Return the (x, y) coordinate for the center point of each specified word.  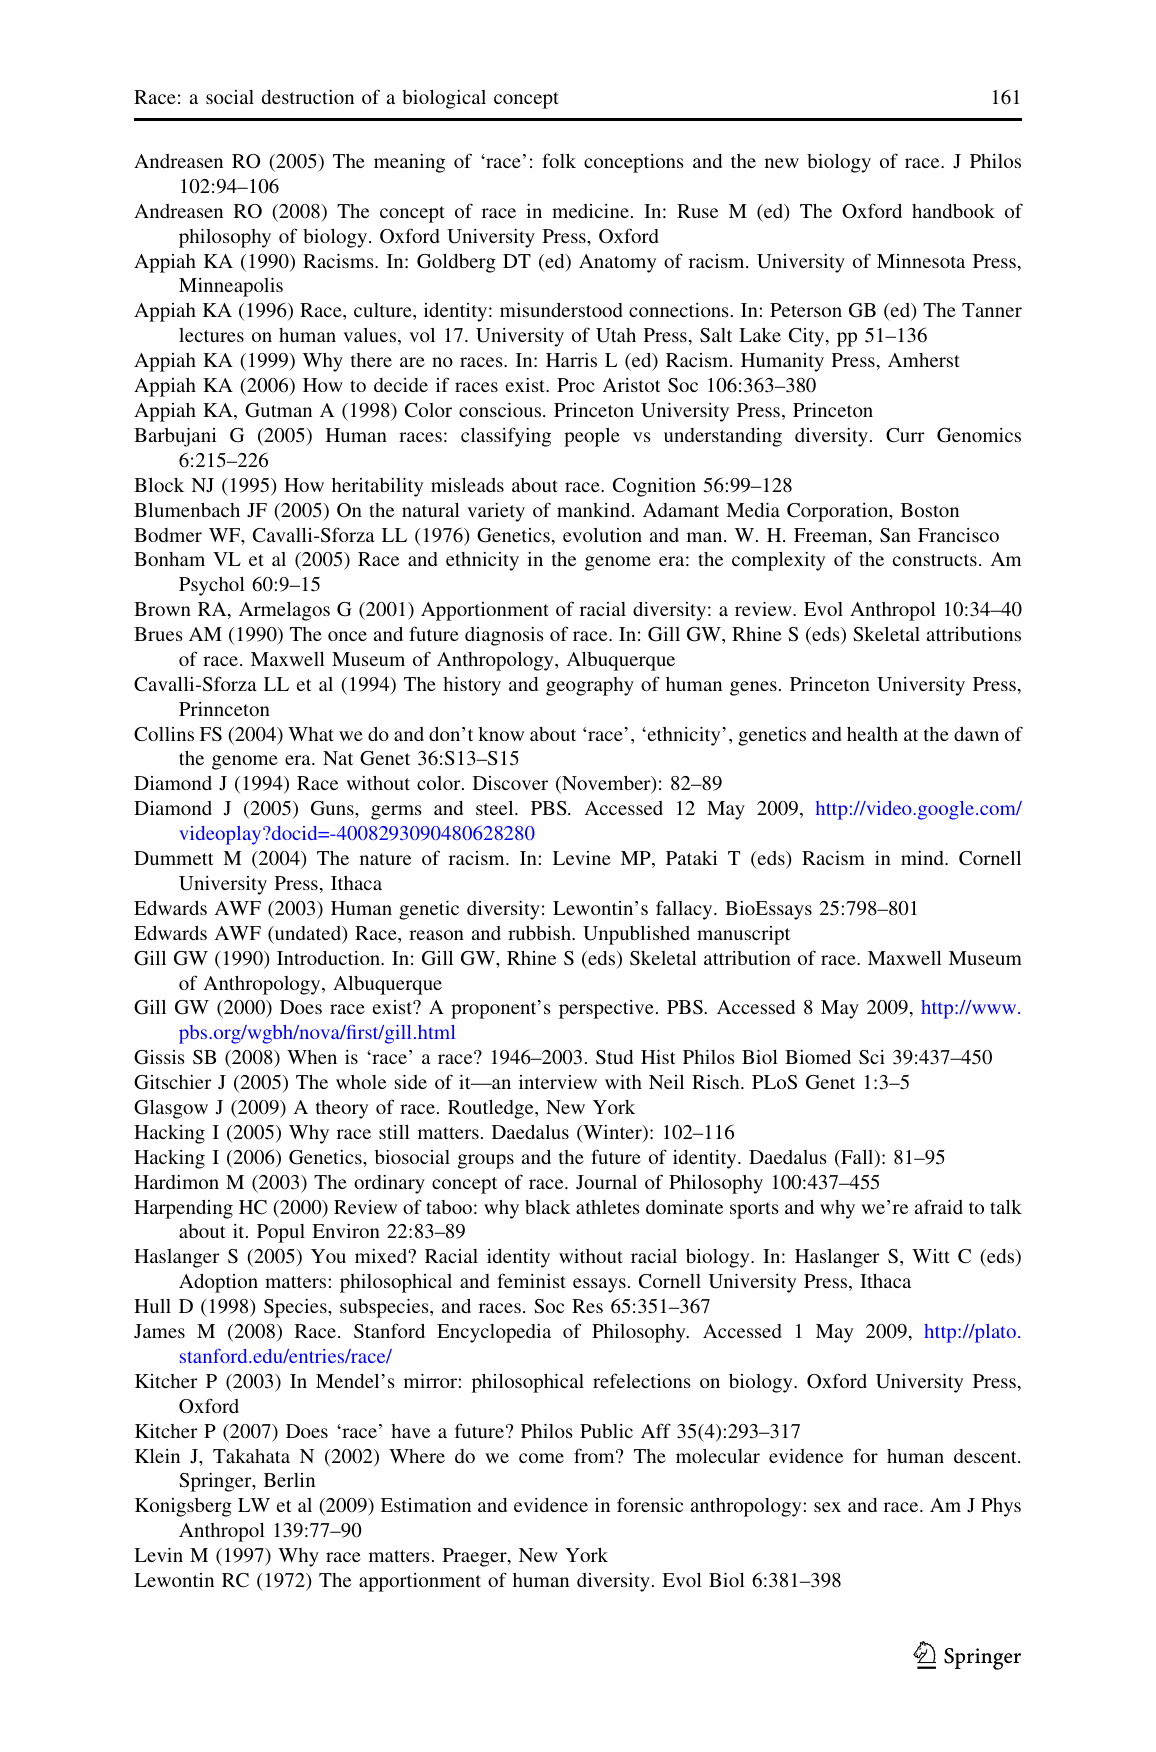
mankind (595, 510)
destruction (308, 97)
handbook (953, 211)
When (312, 1057)
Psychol (212, 586)
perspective (606, 1009)
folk (559, 160)
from (595, 1455)
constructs (935, 560)
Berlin (289, 1480)
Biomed (818, 1057)
